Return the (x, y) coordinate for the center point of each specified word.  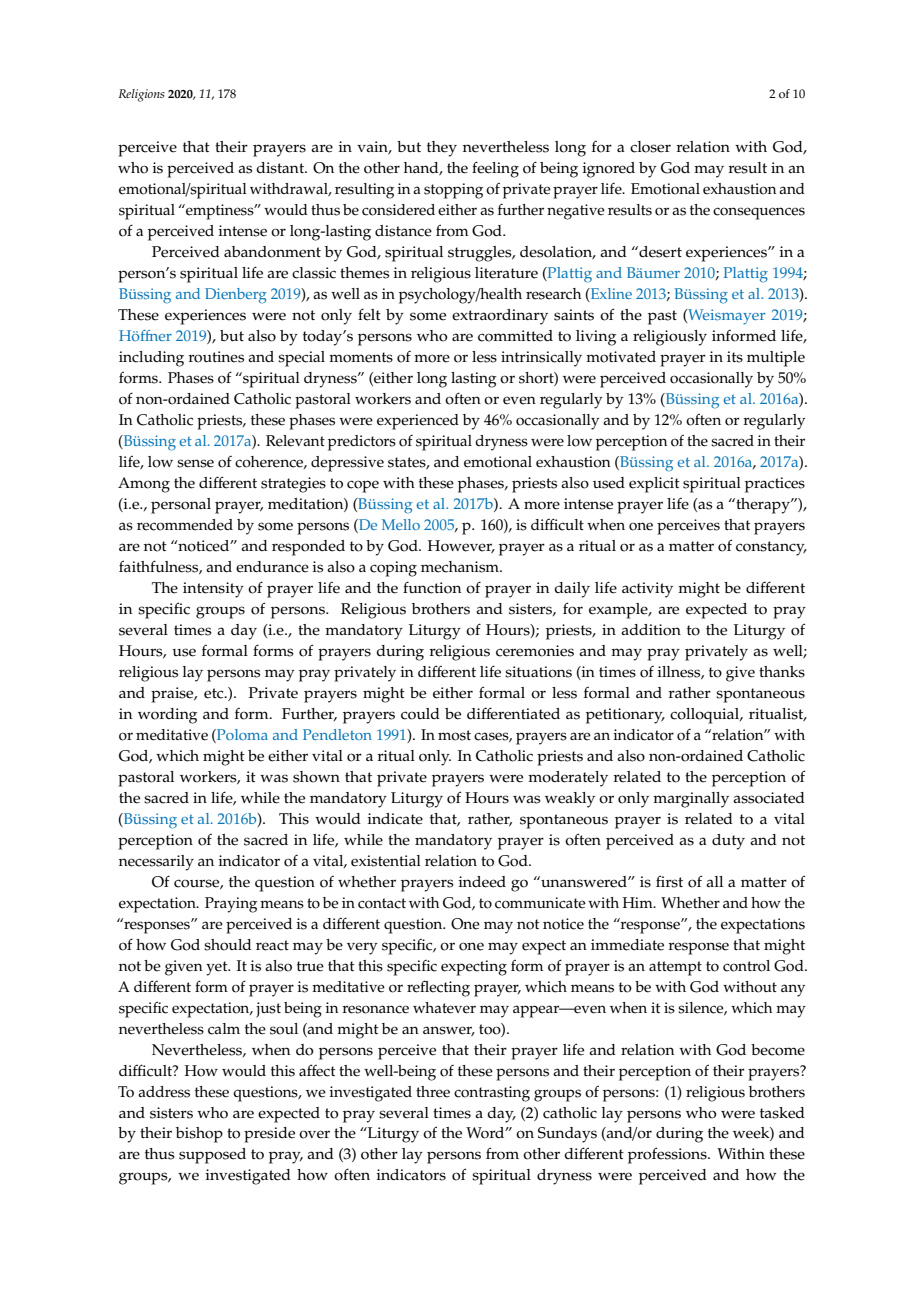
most (454, 735)
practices (775, 485)
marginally (691, 800)
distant (281, 168)
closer (650, 147)
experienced (418, 422)
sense (195, 463)
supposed (212, 1156)
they (442, 149)
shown (316, 777)
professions (668, 1155)
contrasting (492, 1094)
